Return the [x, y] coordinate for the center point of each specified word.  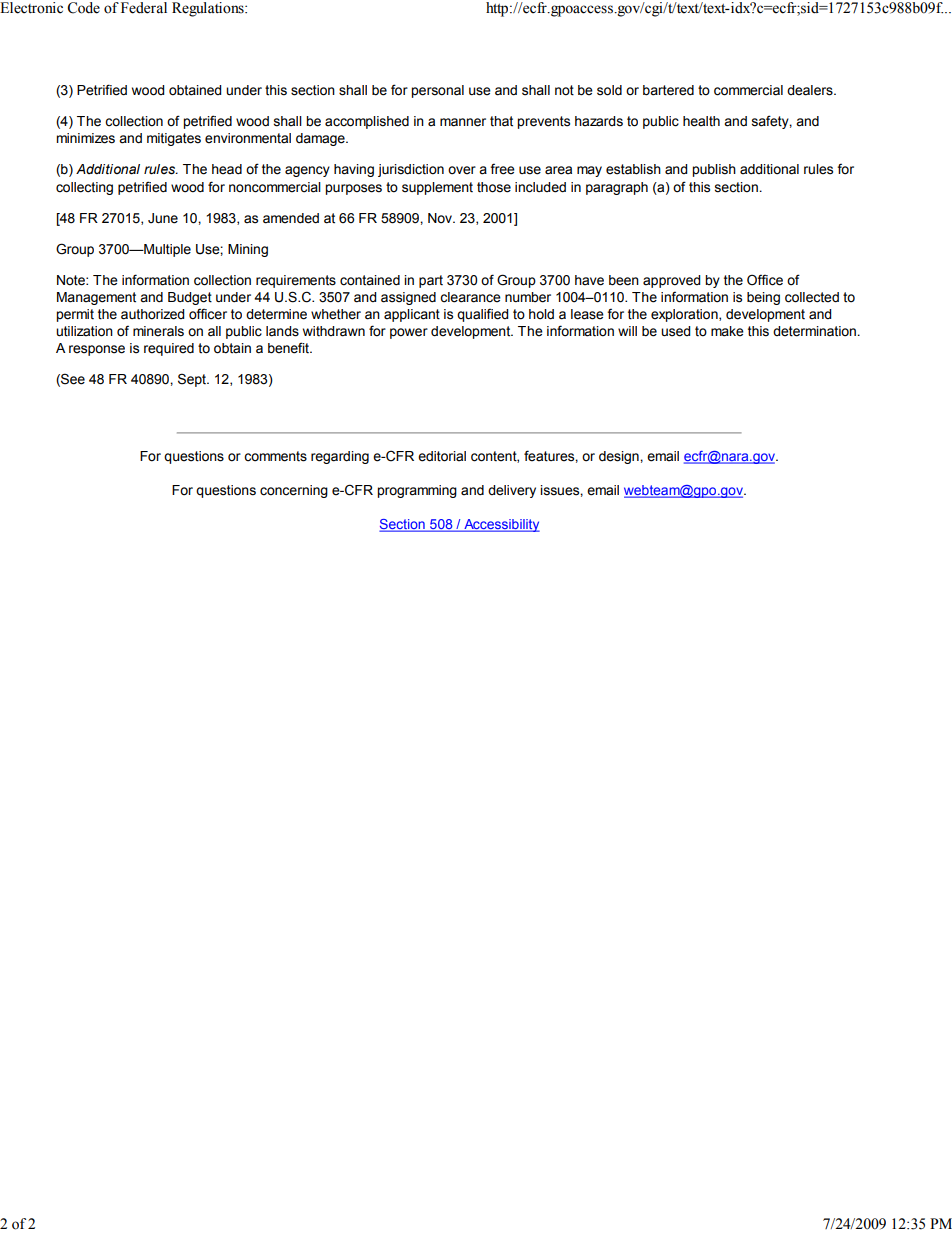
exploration [685, 315]
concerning [294, 491]
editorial [442, 456]
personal [437, 91]
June [163, 218]
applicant [412, 315]
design [620, 457]
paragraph [617, 188]
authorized [152, 314]
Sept [193, 380]
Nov [441, 218]
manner [463, 122]
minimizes [85, 138]
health [701, 121]
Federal [144, 8]
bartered [668, 90]
